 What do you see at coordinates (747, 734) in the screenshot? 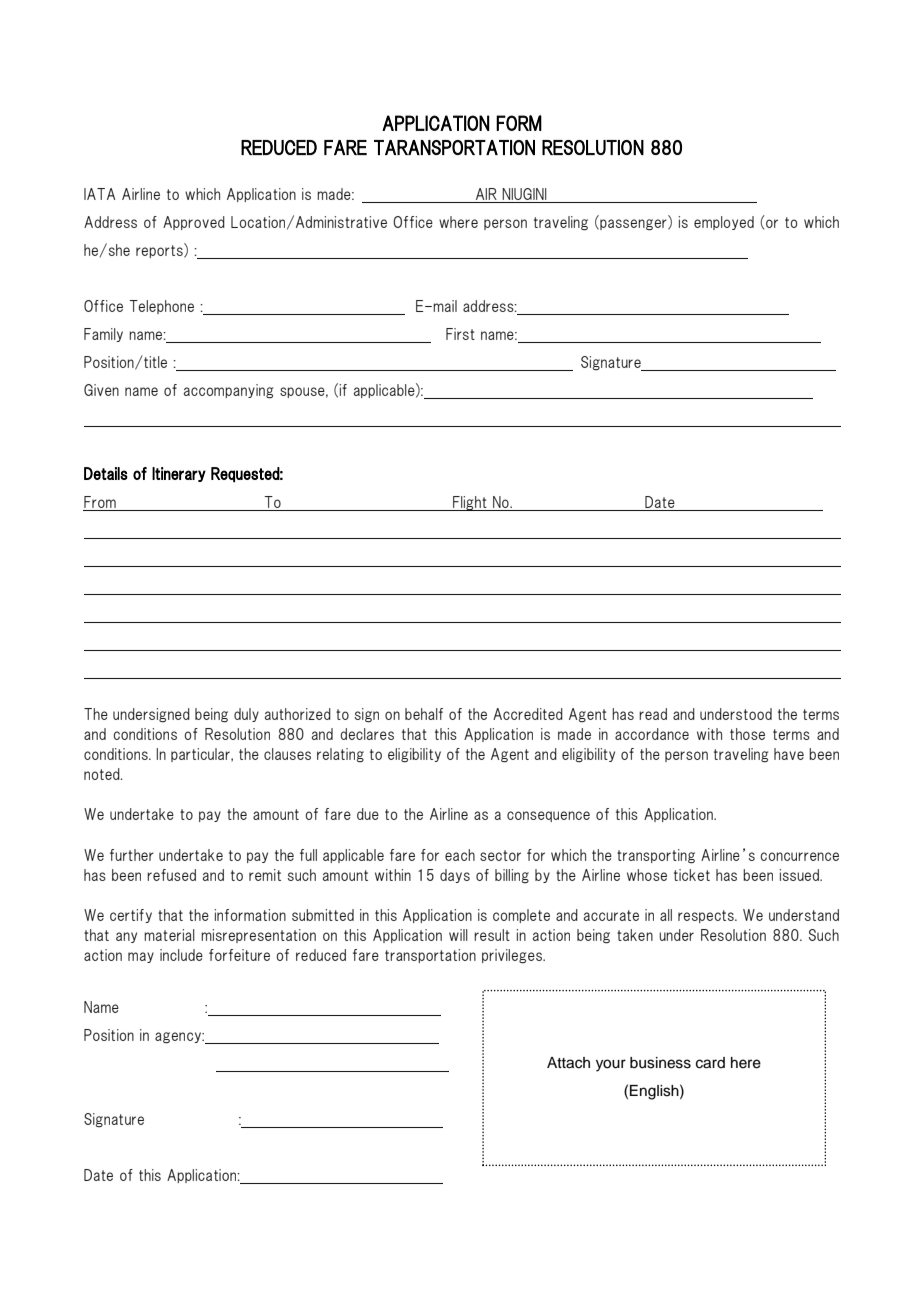
I see `those` at bounding box center [747, 734].
